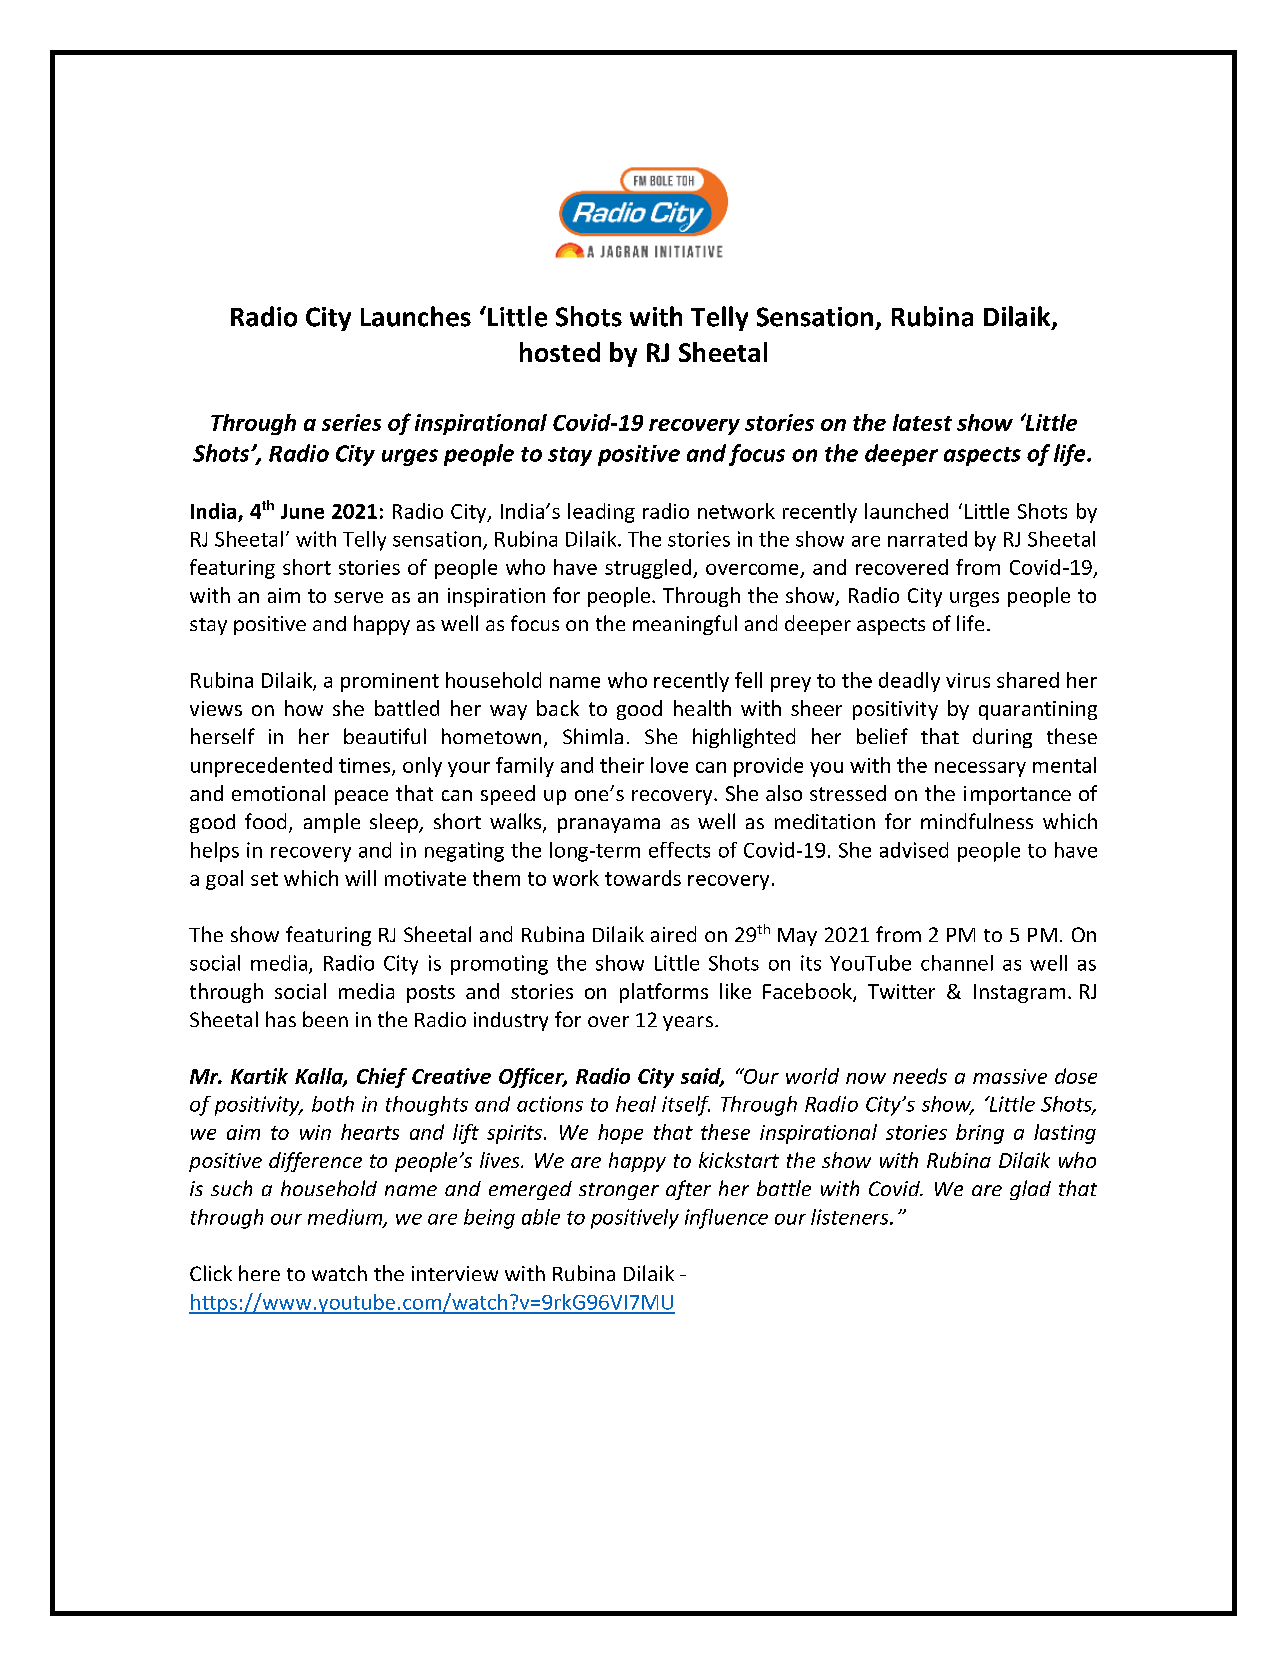 This image has height=1666, width=1287. Describe the element at coordinates (622, 765) in the image. I see `their` at that location.
